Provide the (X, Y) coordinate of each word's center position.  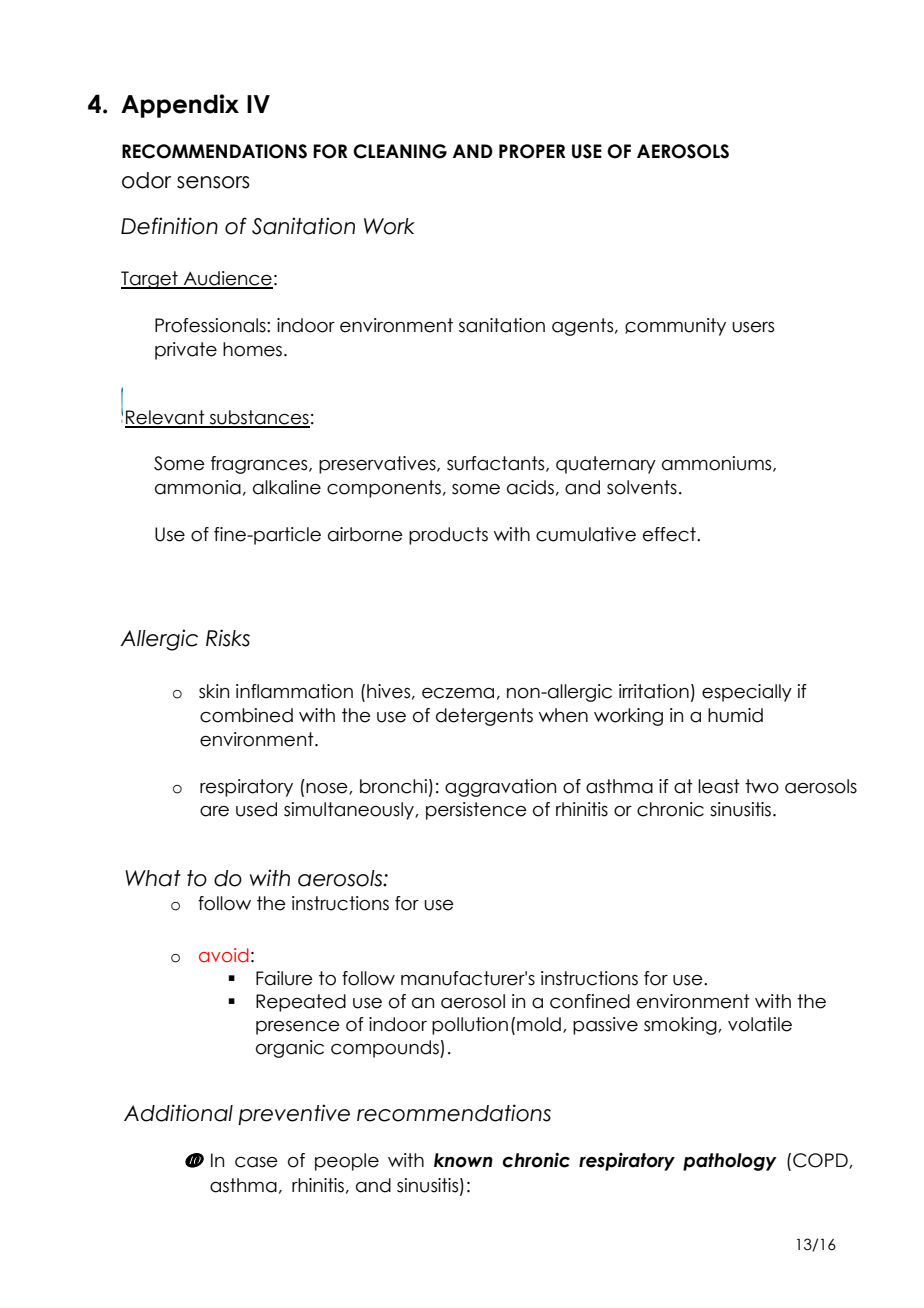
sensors (213, 182)
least (719, 786)
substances (258, 418)
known (463, 1160)
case (256, 1162)
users (753, 327)
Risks (228, 638)
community (675, 327)
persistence (476, 811)
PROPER (532, 151)
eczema (458, 693)
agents (584, 327)
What (153, 878)
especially (747, 693)
